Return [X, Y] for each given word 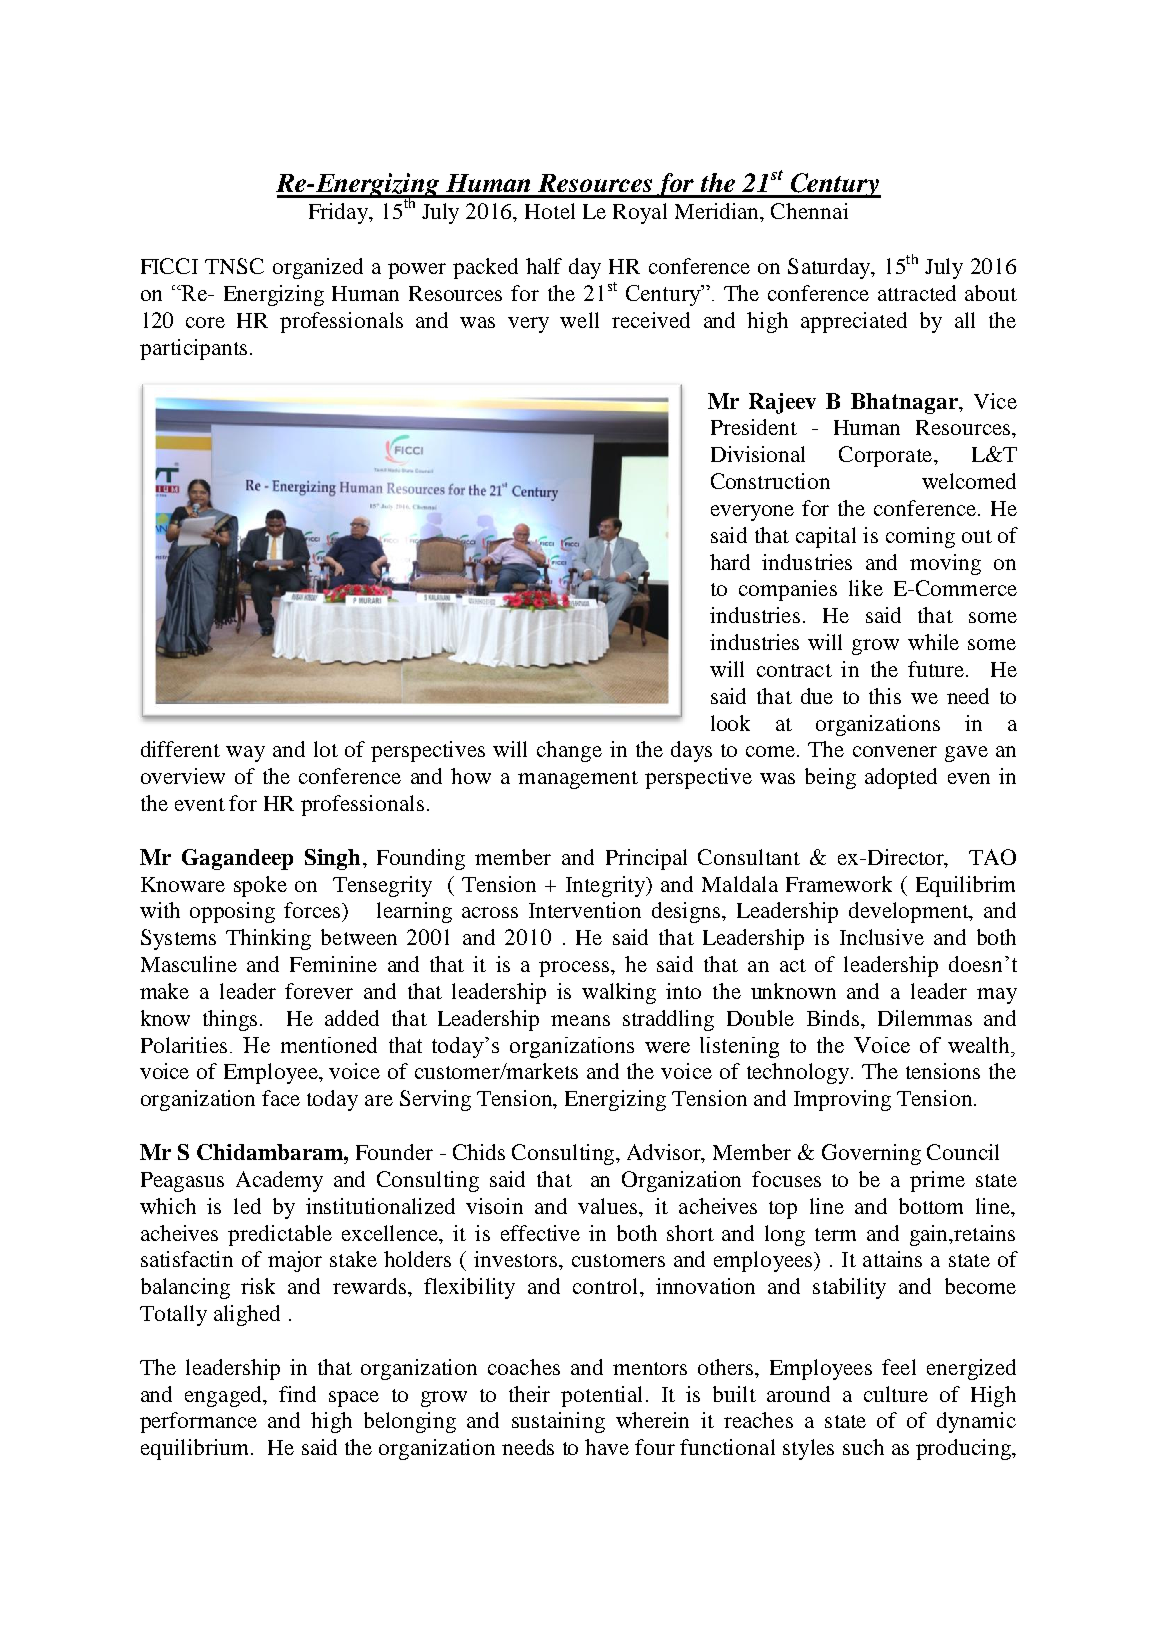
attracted [917, 293]
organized [318, 268]
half [544, 266]
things [232, 1020]
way [245, 754]
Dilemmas [925, 1018]
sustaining [558, 1422]
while [933, 642]
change [569, 751]
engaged [224, 1396]
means [580, 1020]
